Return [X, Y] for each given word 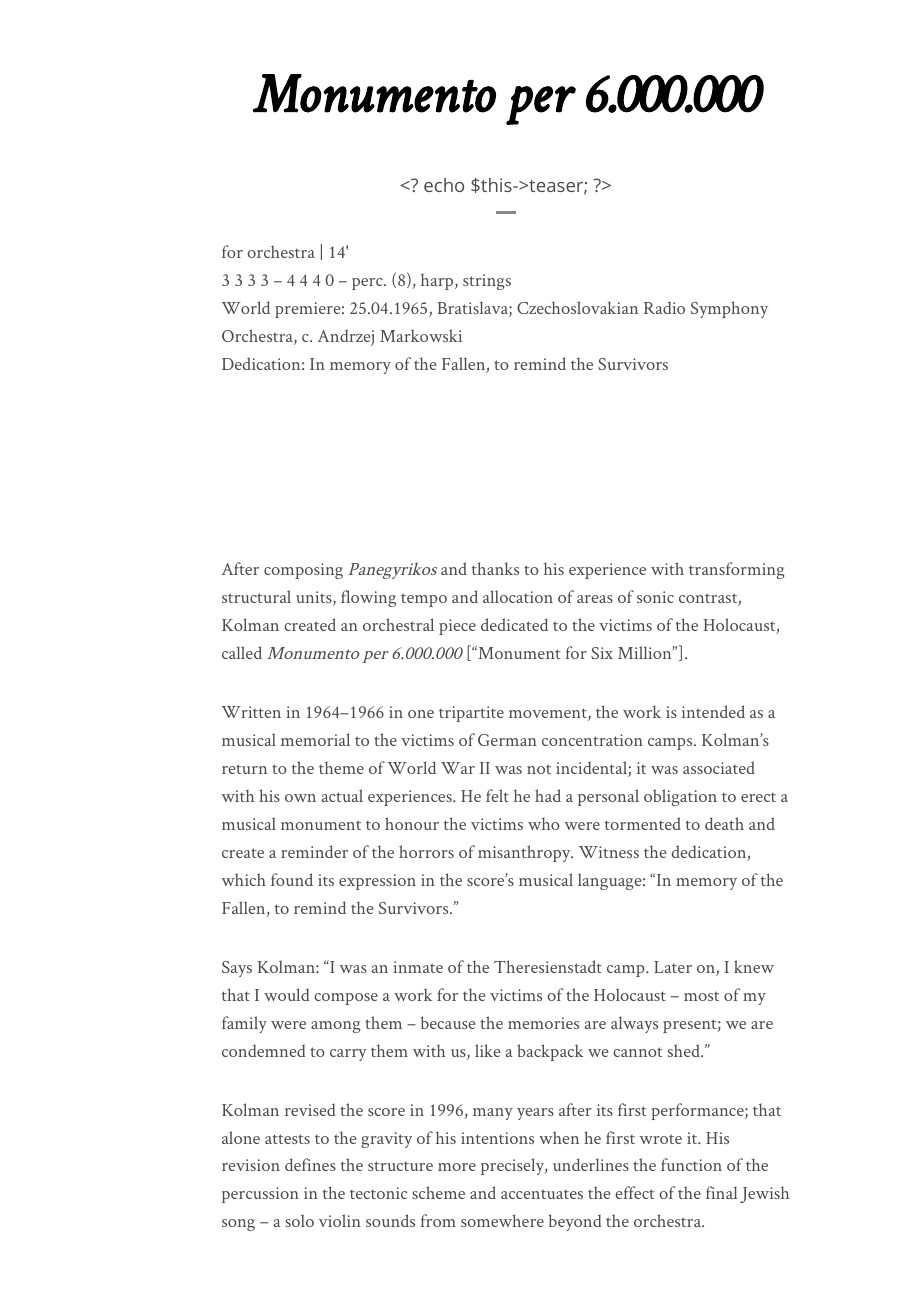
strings [487, 282]
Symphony [729, 309]
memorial [315, 739]
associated [719, 767]
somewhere [502, 1220]
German [507, 740]
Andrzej [346, 337]
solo [299, 1220]
